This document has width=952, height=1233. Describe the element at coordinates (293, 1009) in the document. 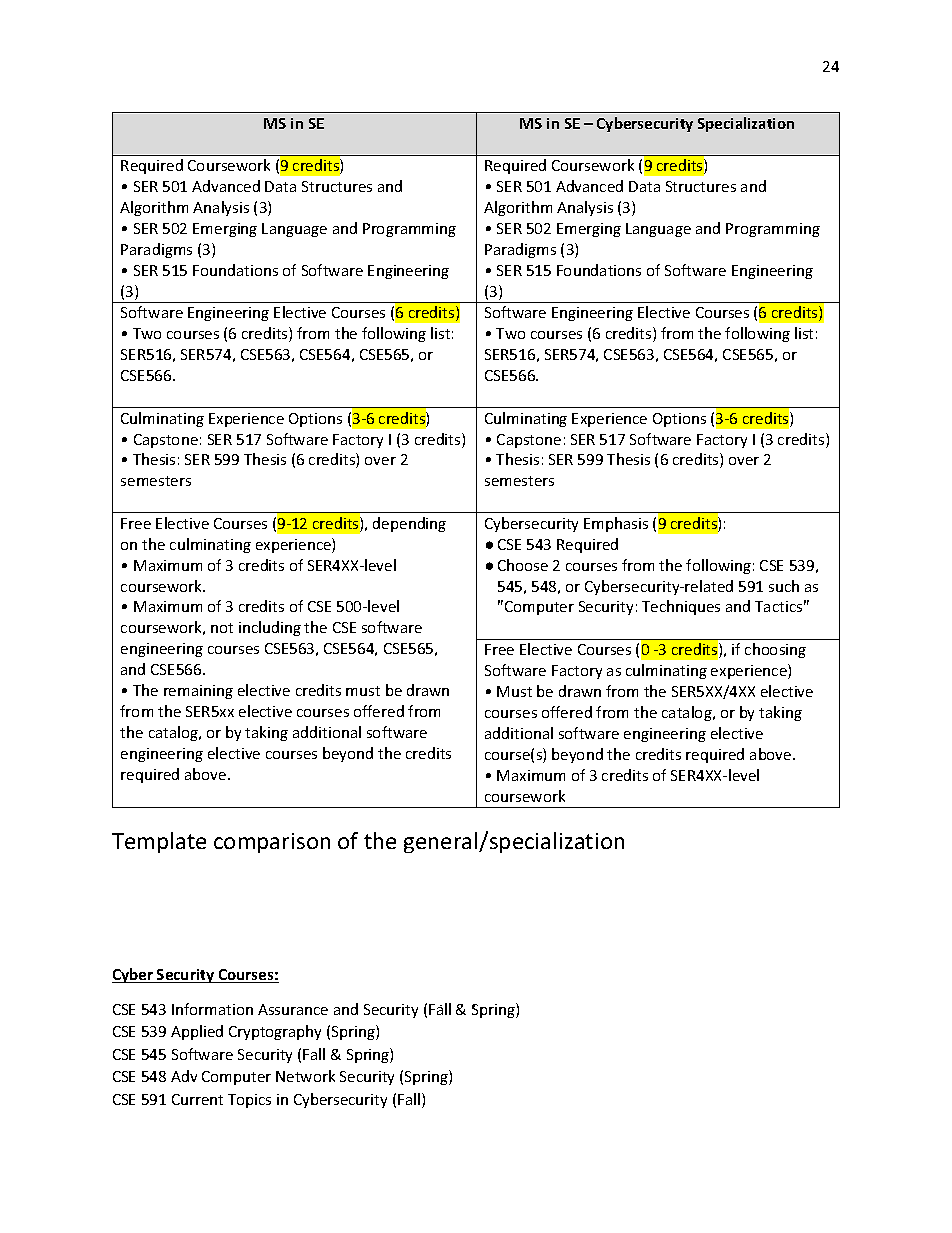

I see `Assurance` at that location.
